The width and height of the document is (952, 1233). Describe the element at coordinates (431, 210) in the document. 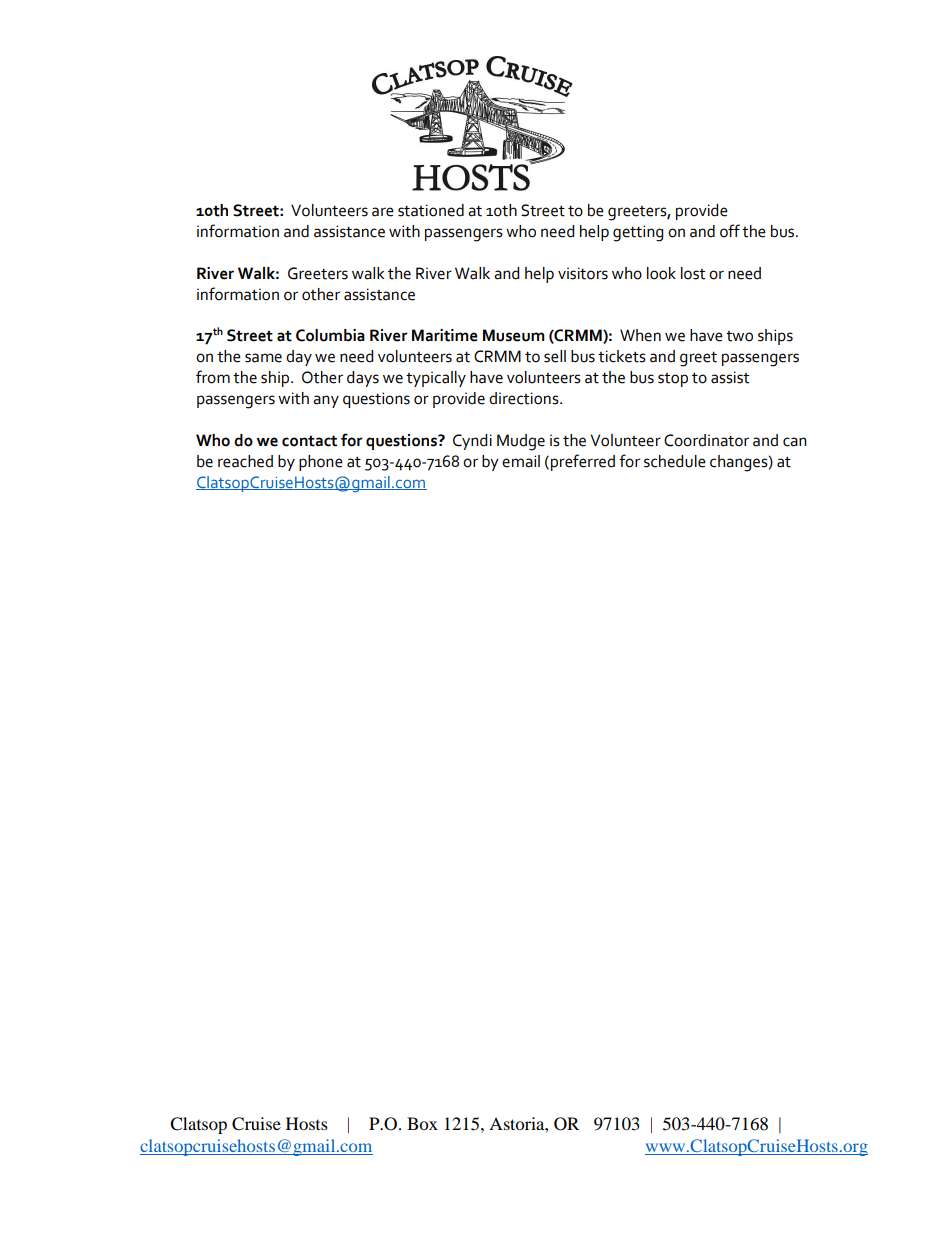

I see `stationed` at that location.
